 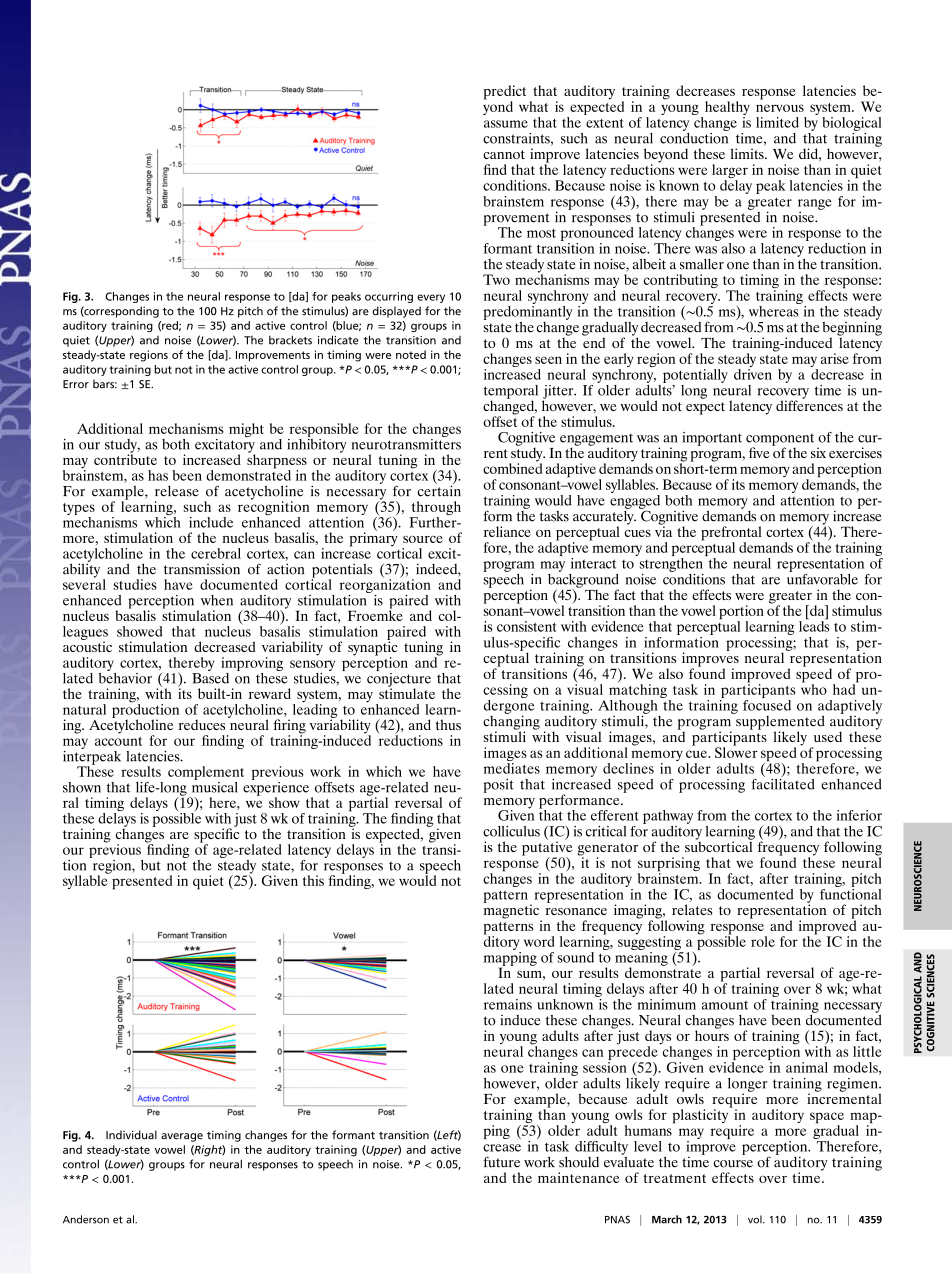 What do you see at coordinates (158, 475) in the screenshot?
I see `has` at bounding box center [158, 475].
